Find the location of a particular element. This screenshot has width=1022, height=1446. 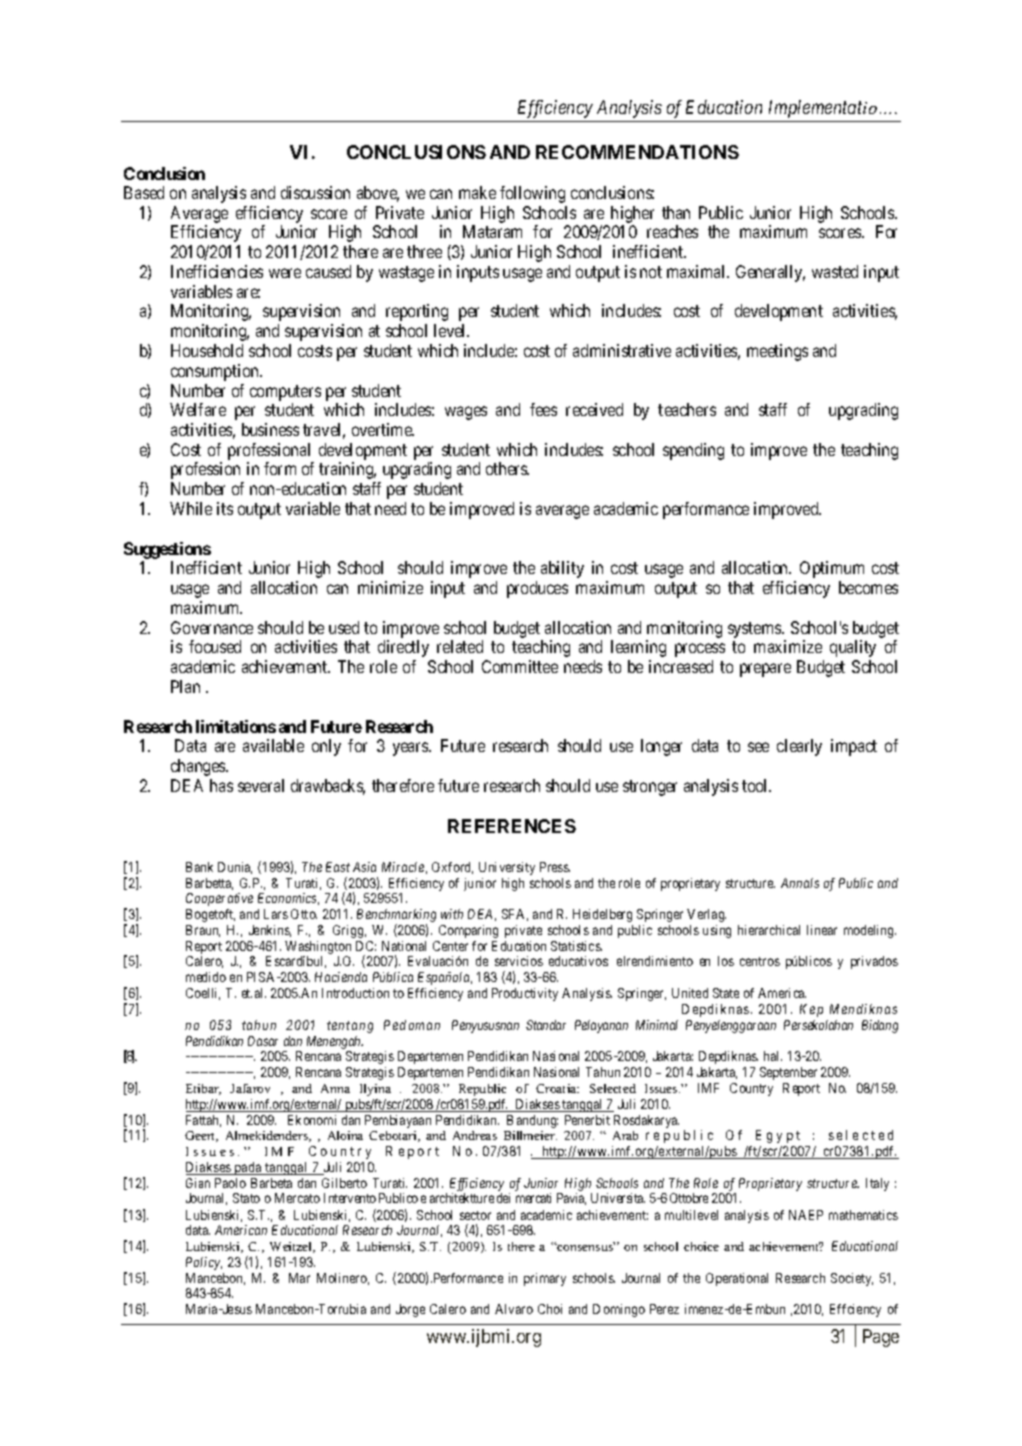

Operational is located at coordinates (737, 1279).
